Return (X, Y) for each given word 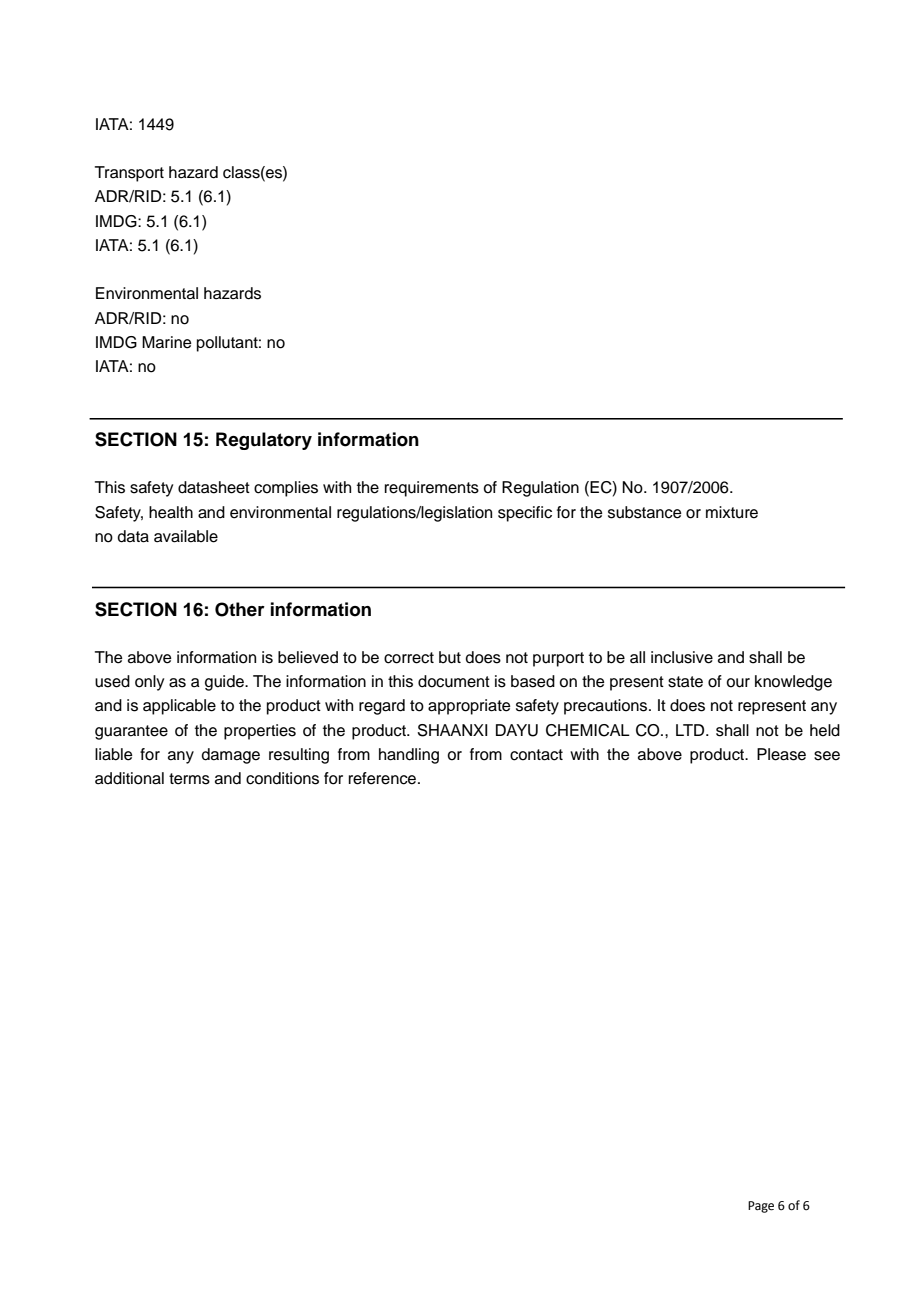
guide (225, 683)
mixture (732, 512)
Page (761, 1207)
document (454, 681)
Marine (167, 342)
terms (189, 779)
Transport (129, 174)
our (738, 683)
